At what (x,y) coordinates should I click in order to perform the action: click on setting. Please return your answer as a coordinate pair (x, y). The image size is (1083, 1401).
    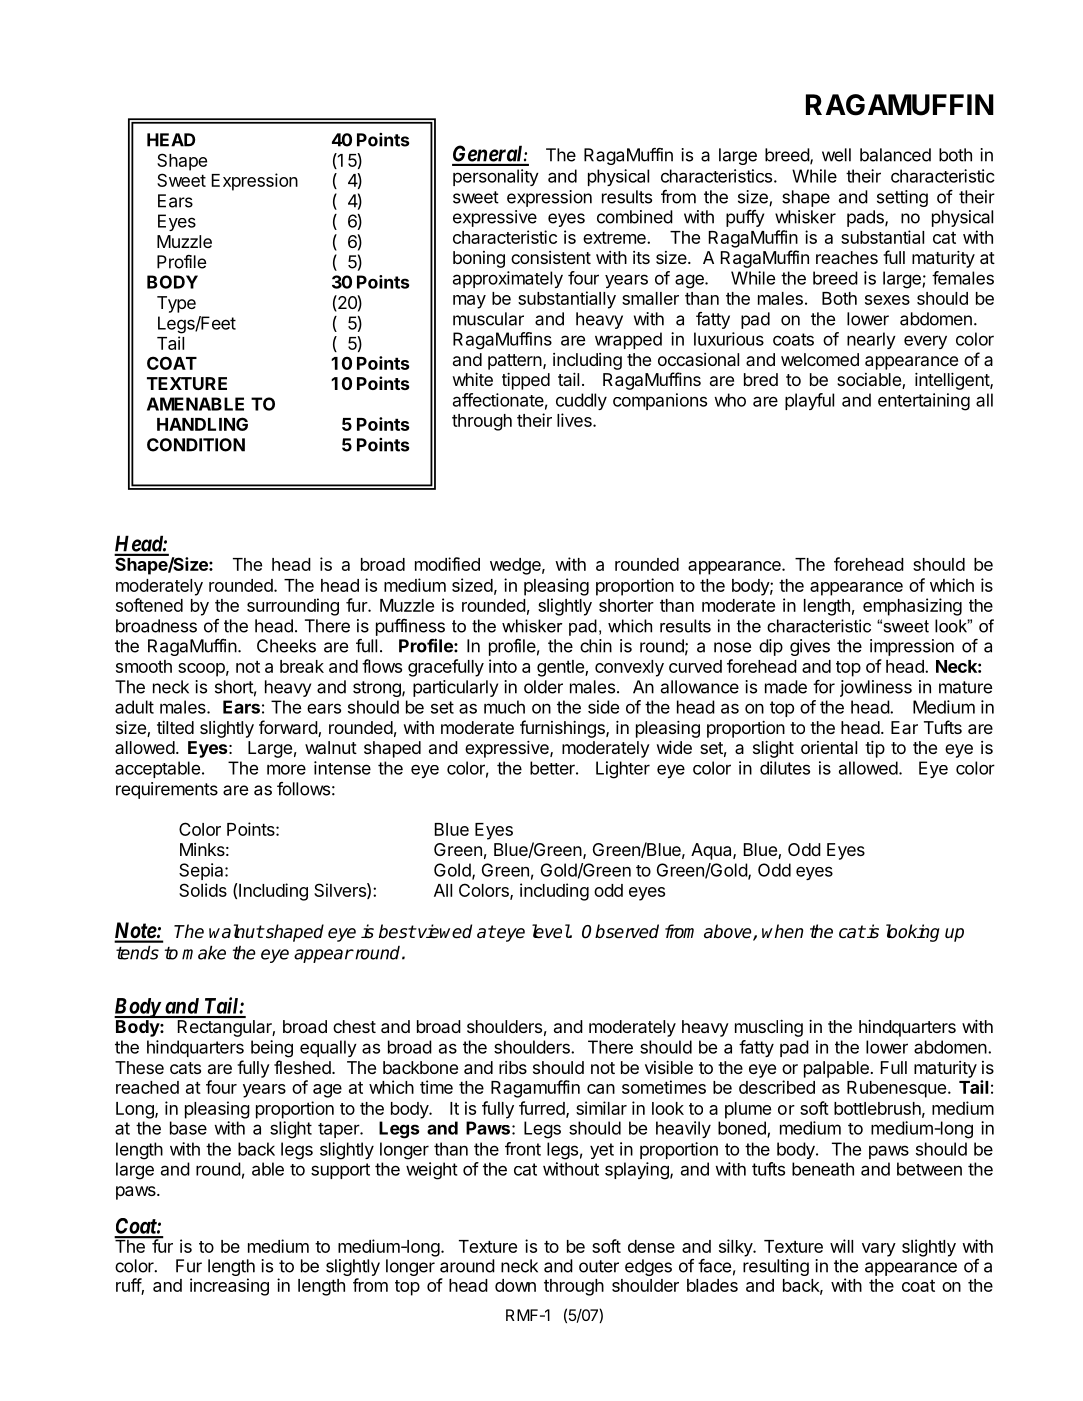
    Looking at the image, I should click on (902, 198).
